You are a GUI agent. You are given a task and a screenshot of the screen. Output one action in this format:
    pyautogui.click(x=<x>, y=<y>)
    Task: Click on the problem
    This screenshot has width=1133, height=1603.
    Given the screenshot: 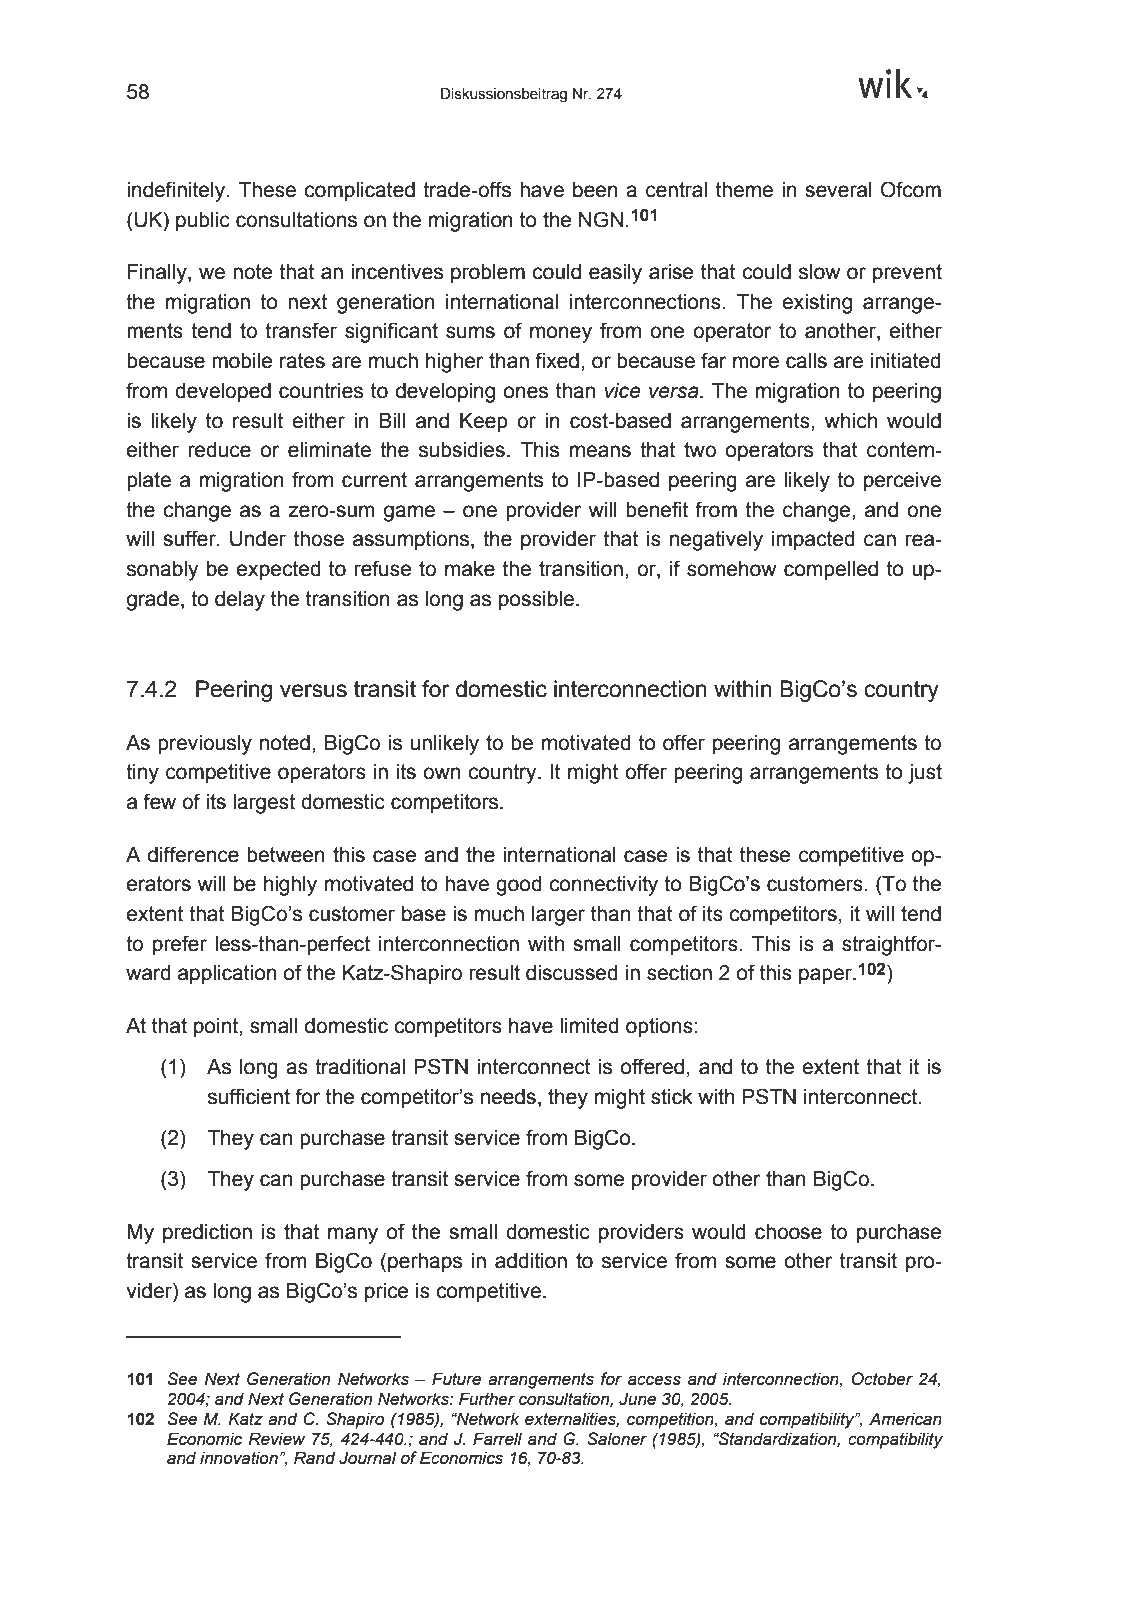 What is the action you would take?
    pyautogui.click(x=488, y=274)
